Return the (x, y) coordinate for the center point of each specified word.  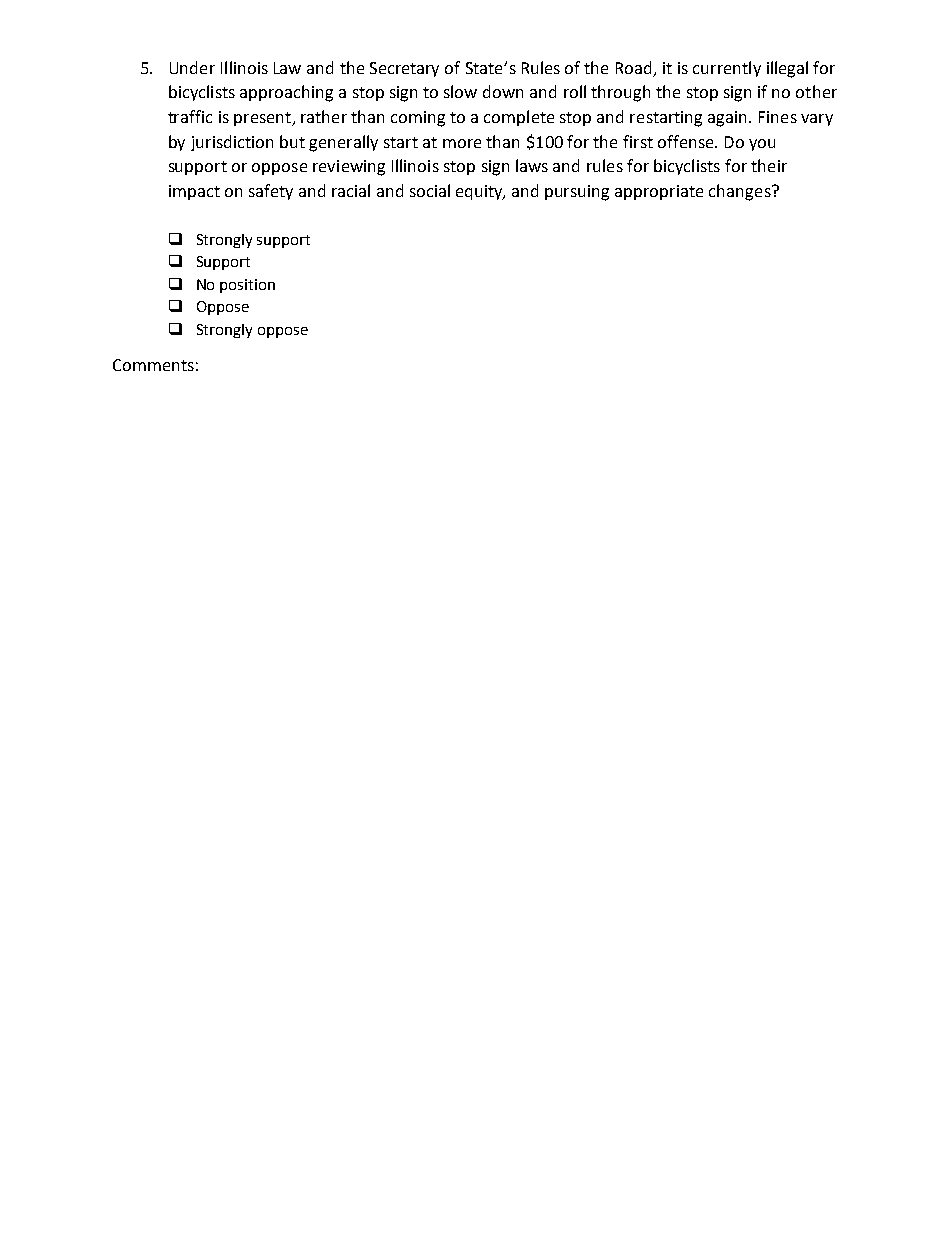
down (503, 91)
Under (192, 67)
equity (480, 192)
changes (741, 192)
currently (727, 69)
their (769, 165)
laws (532, 165)
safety (271, 192)
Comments (153, 365)
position (247, 286)
